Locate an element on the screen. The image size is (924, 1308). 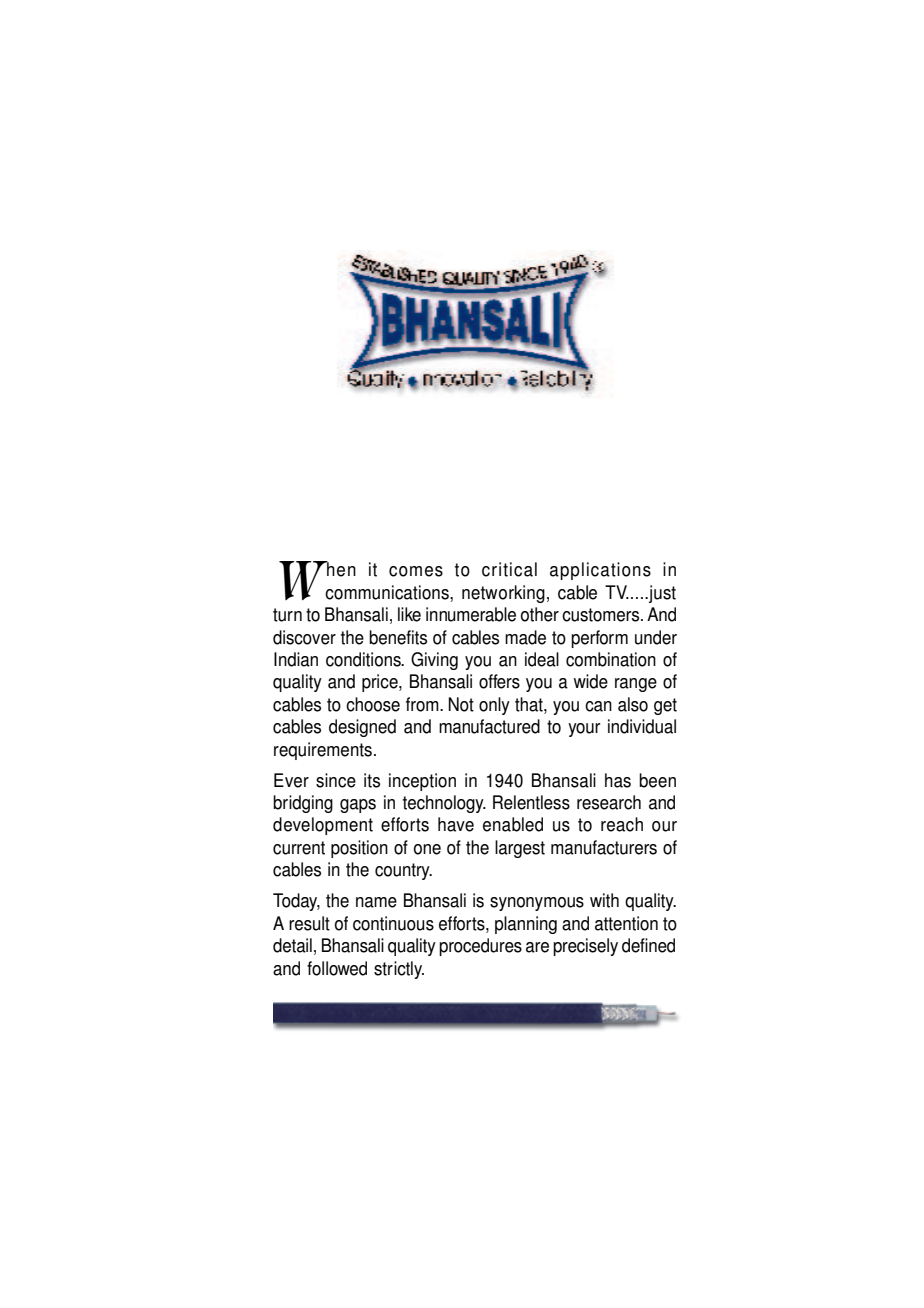
conditions is located at coordinates (364, 659).
